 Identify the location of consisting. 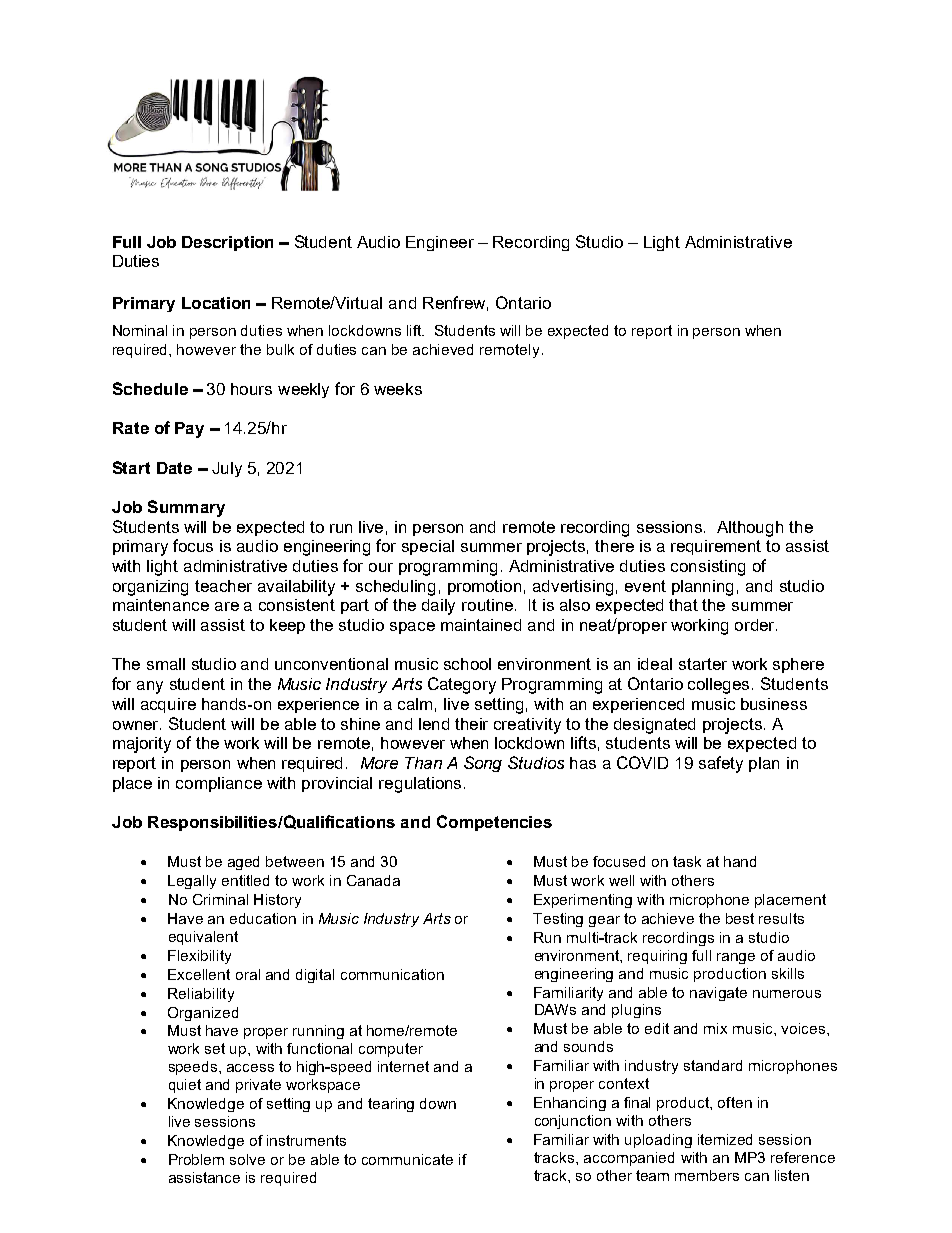
(708, 568).
